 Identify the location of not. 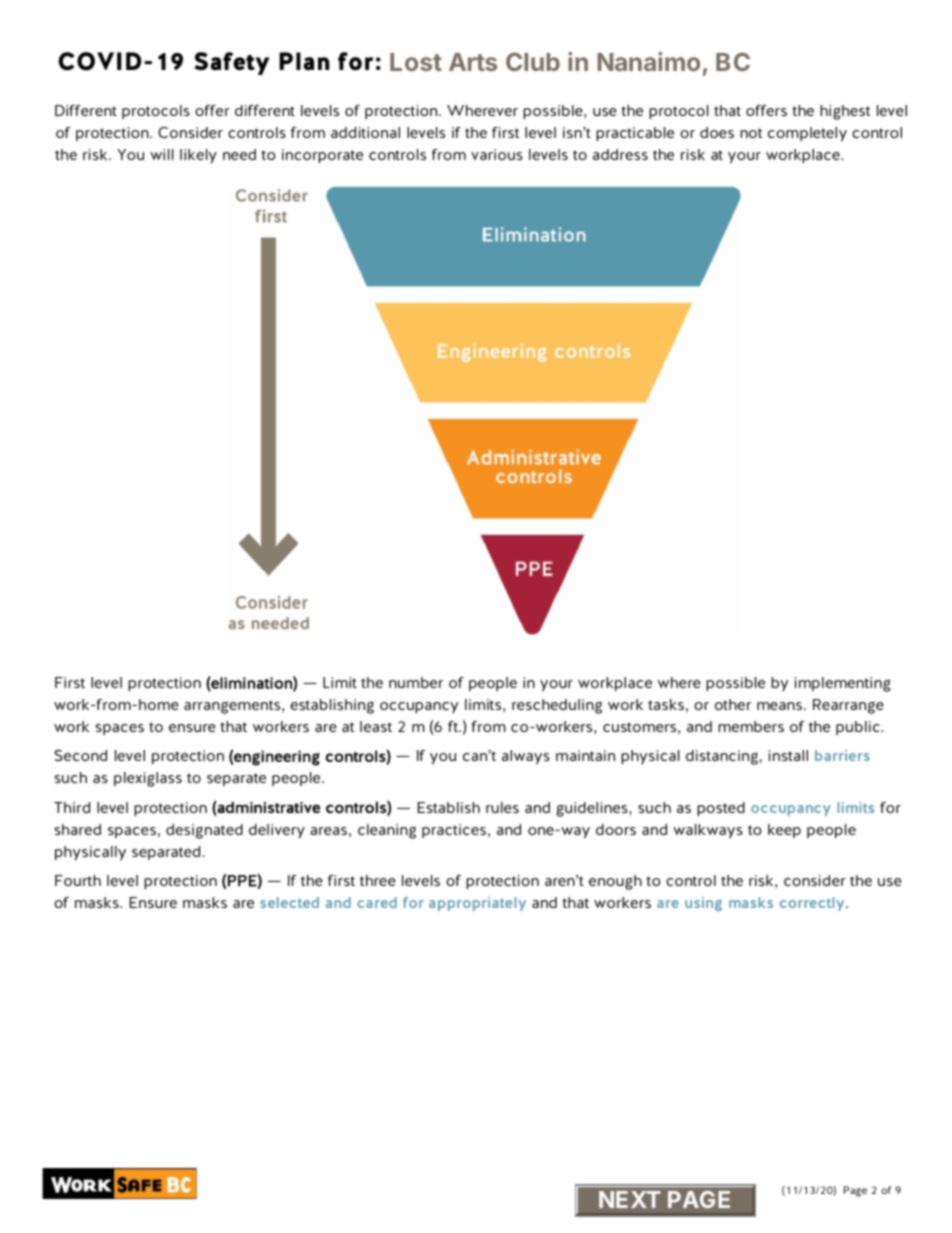
(751, 133).
